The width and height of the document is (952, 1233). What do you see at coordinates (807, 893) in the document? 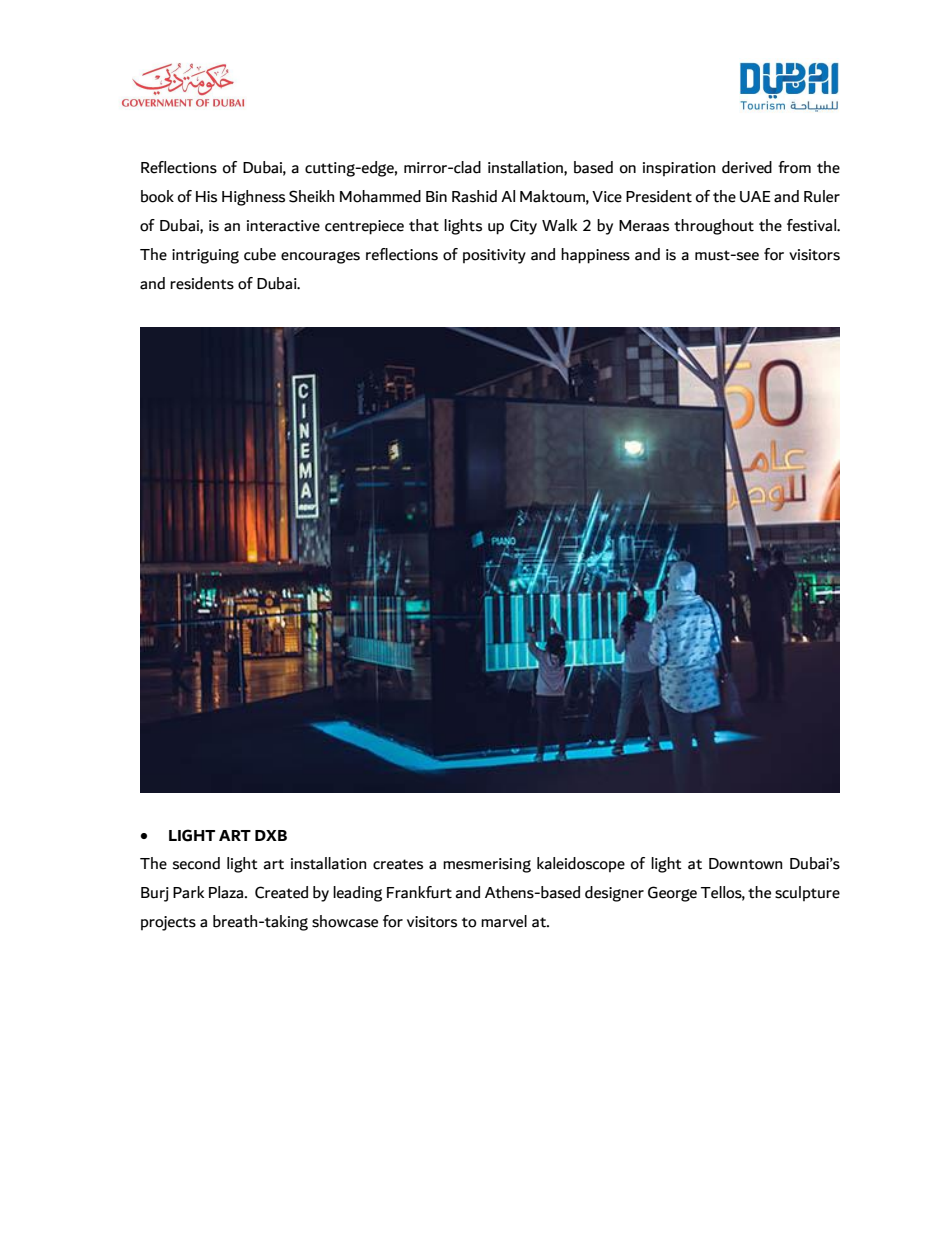
I see `sculpture` at bounding box center [807, 893].
